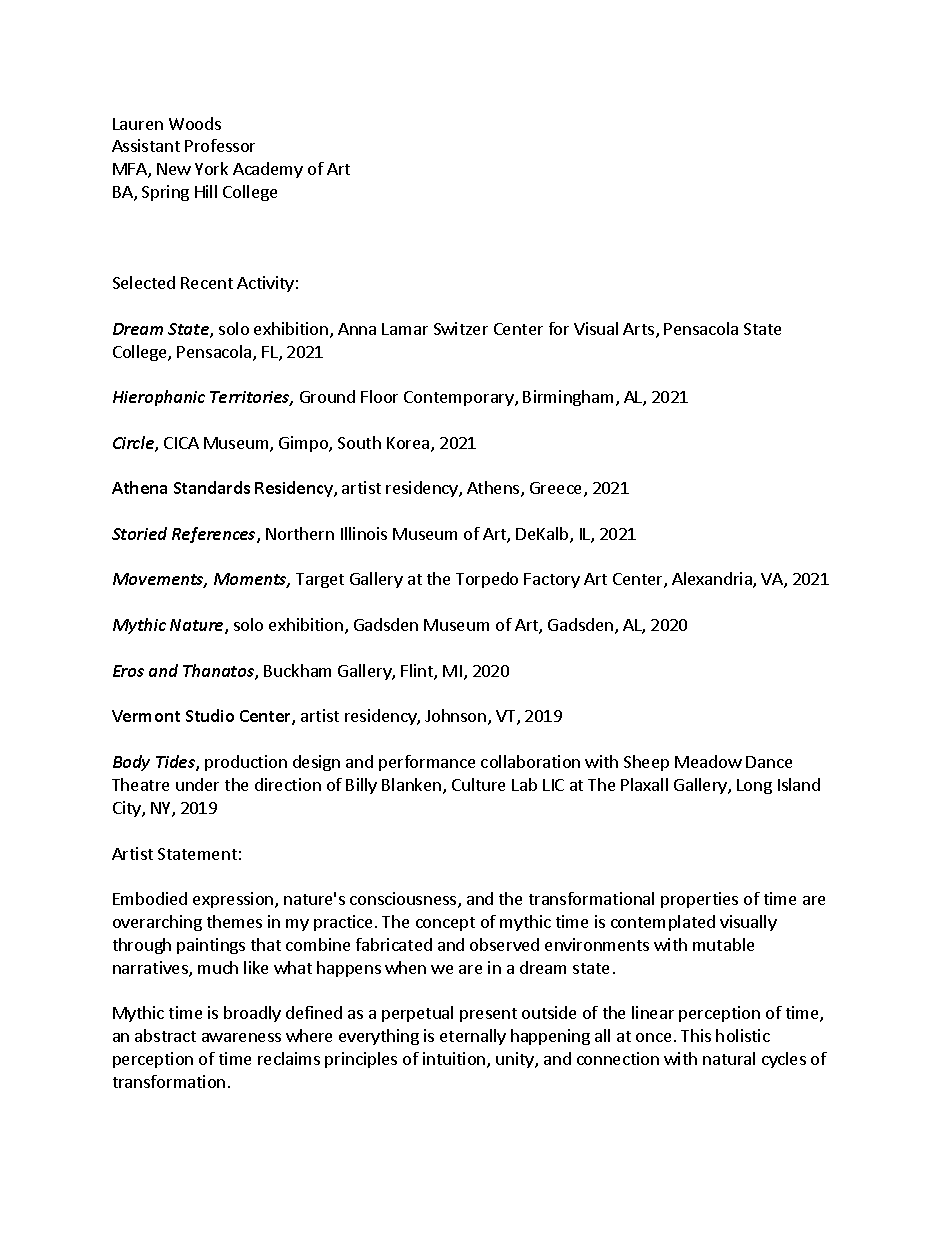 Image resolution: width=952 pixels, height=1233 pixels. What do you see at coordinates (220, 145) in the screenshot?
I see `Professor` at bounding box center [220, 145].
